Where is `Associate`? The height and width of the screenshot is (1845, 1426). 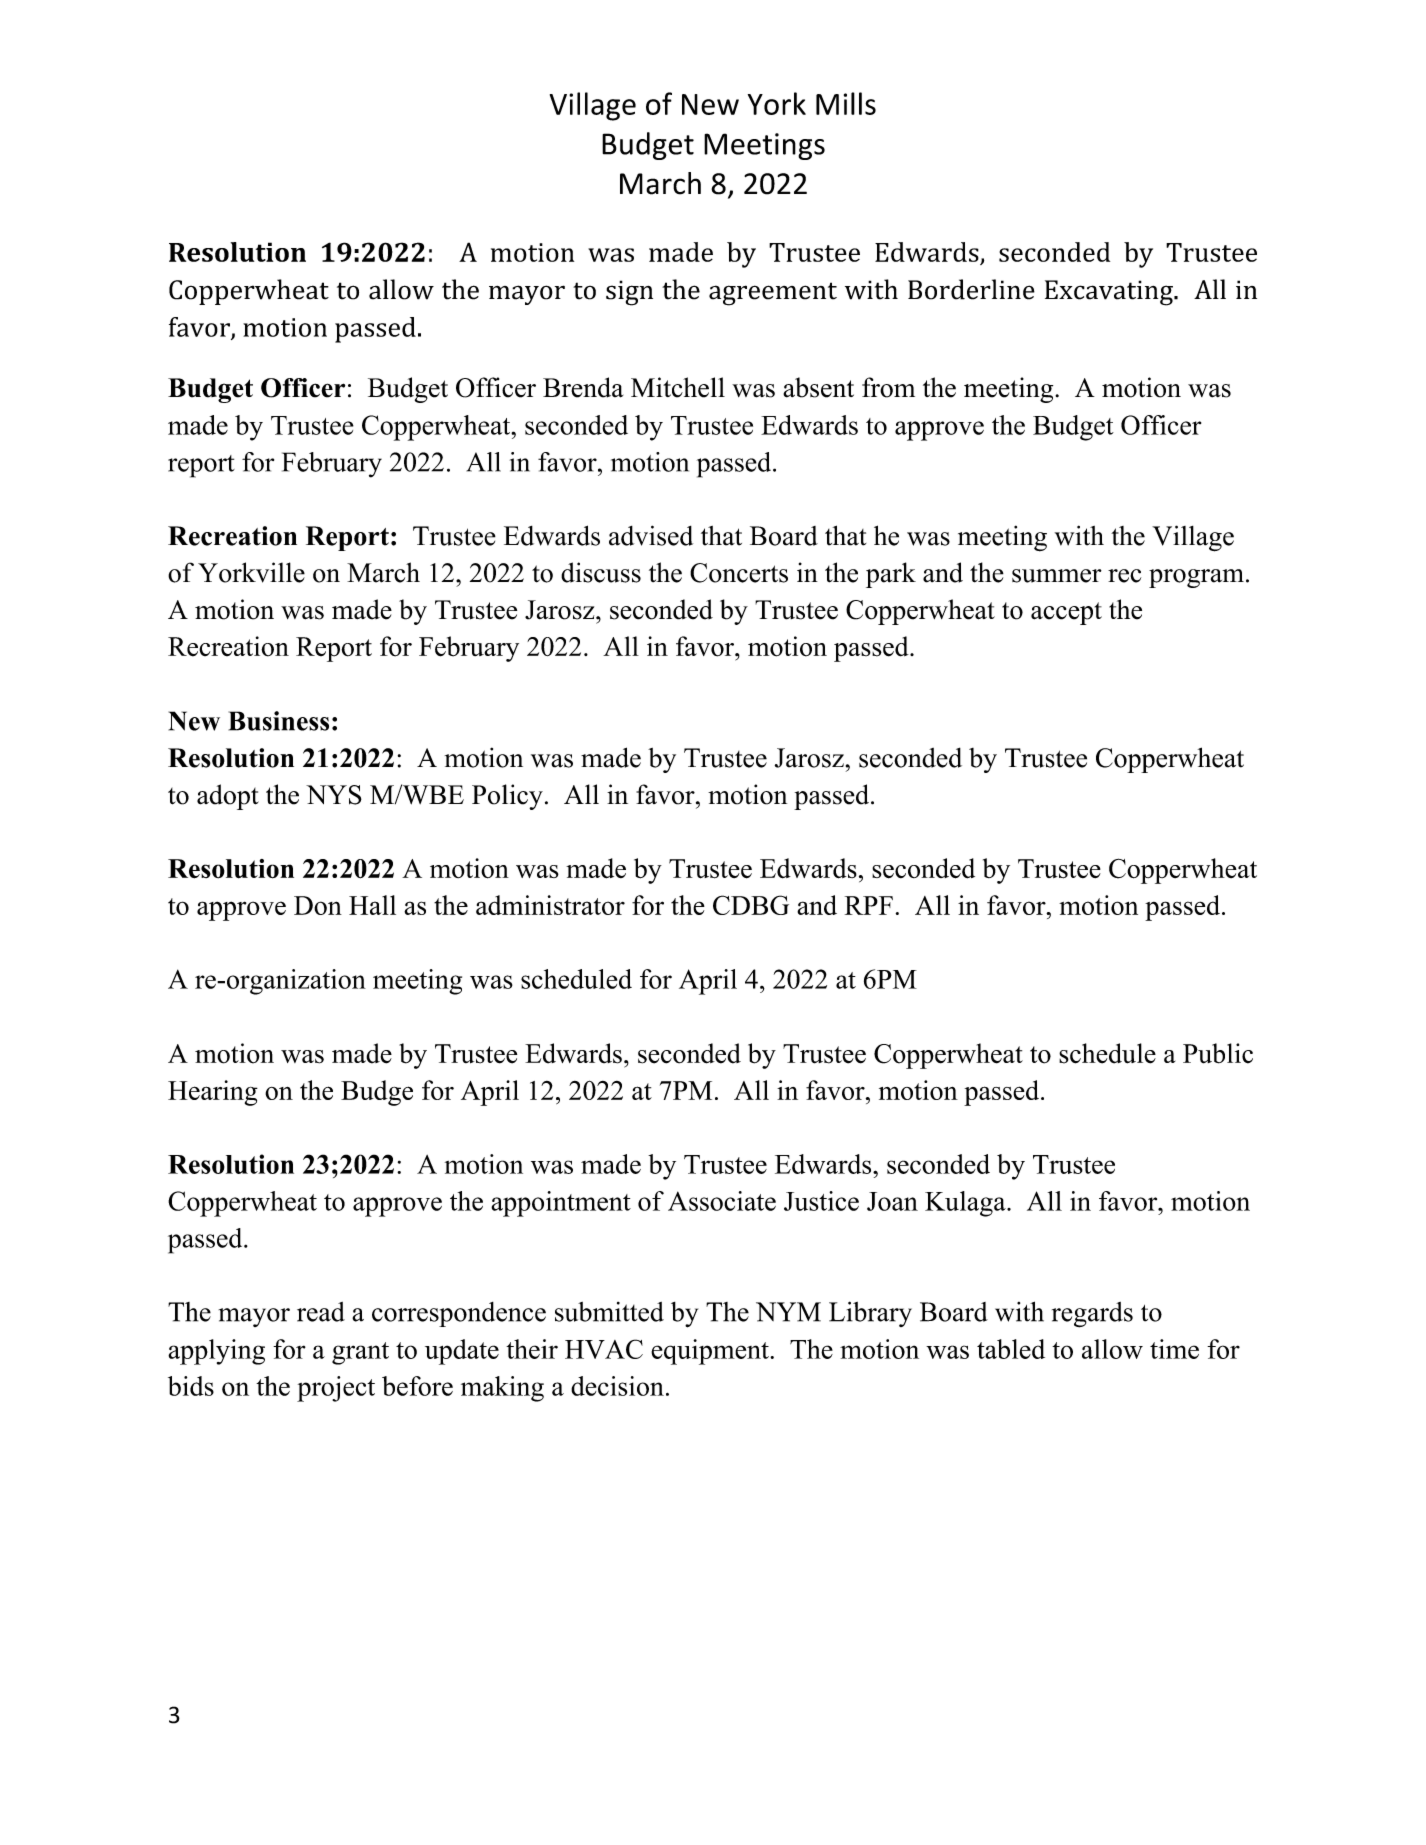 Associate is located at coordinates (722, 1201).
